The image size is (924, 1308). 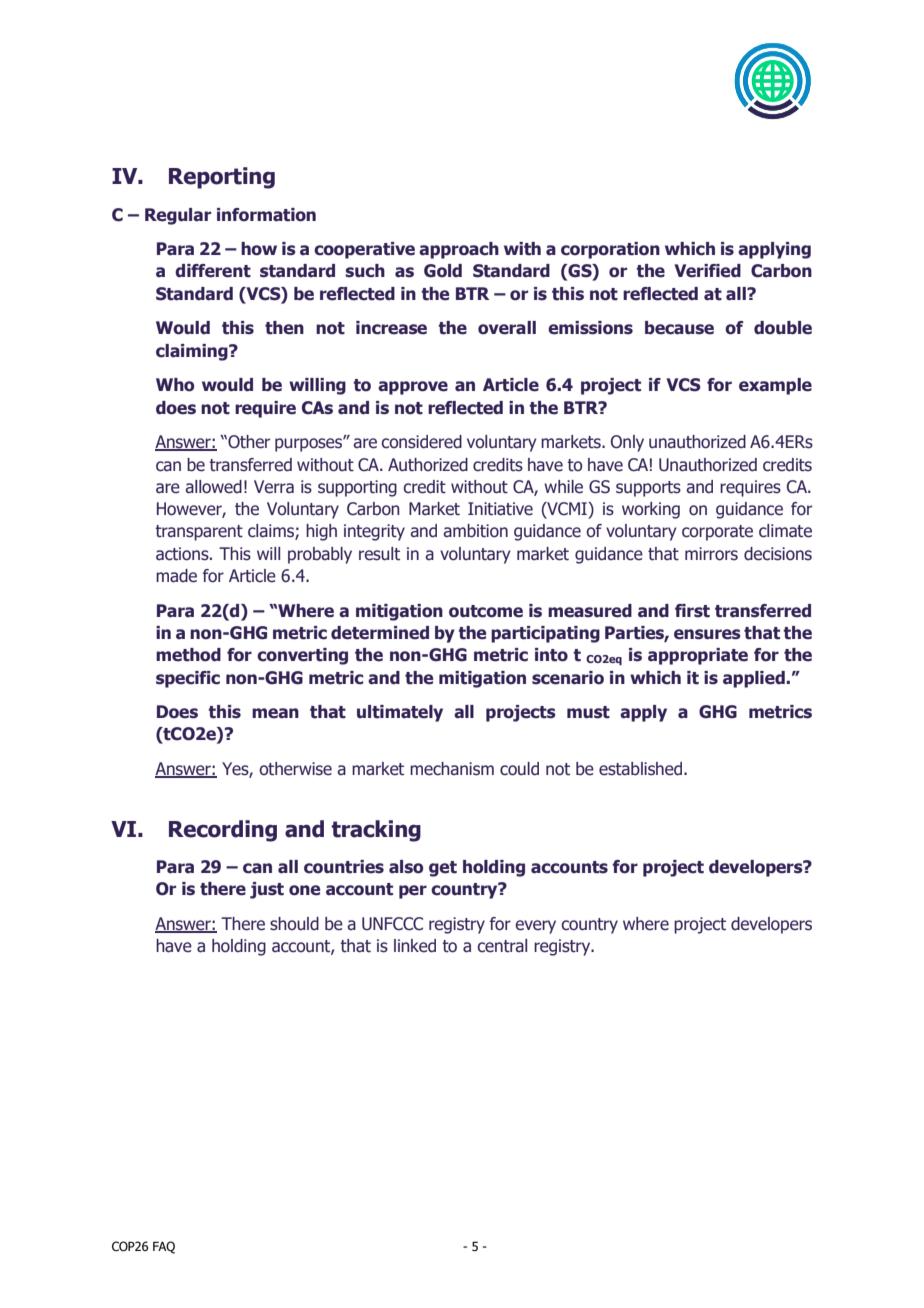 What do you see at coordinates (535, 927) in the screenshot?
I see `every` at bounding box center [535, 927].
